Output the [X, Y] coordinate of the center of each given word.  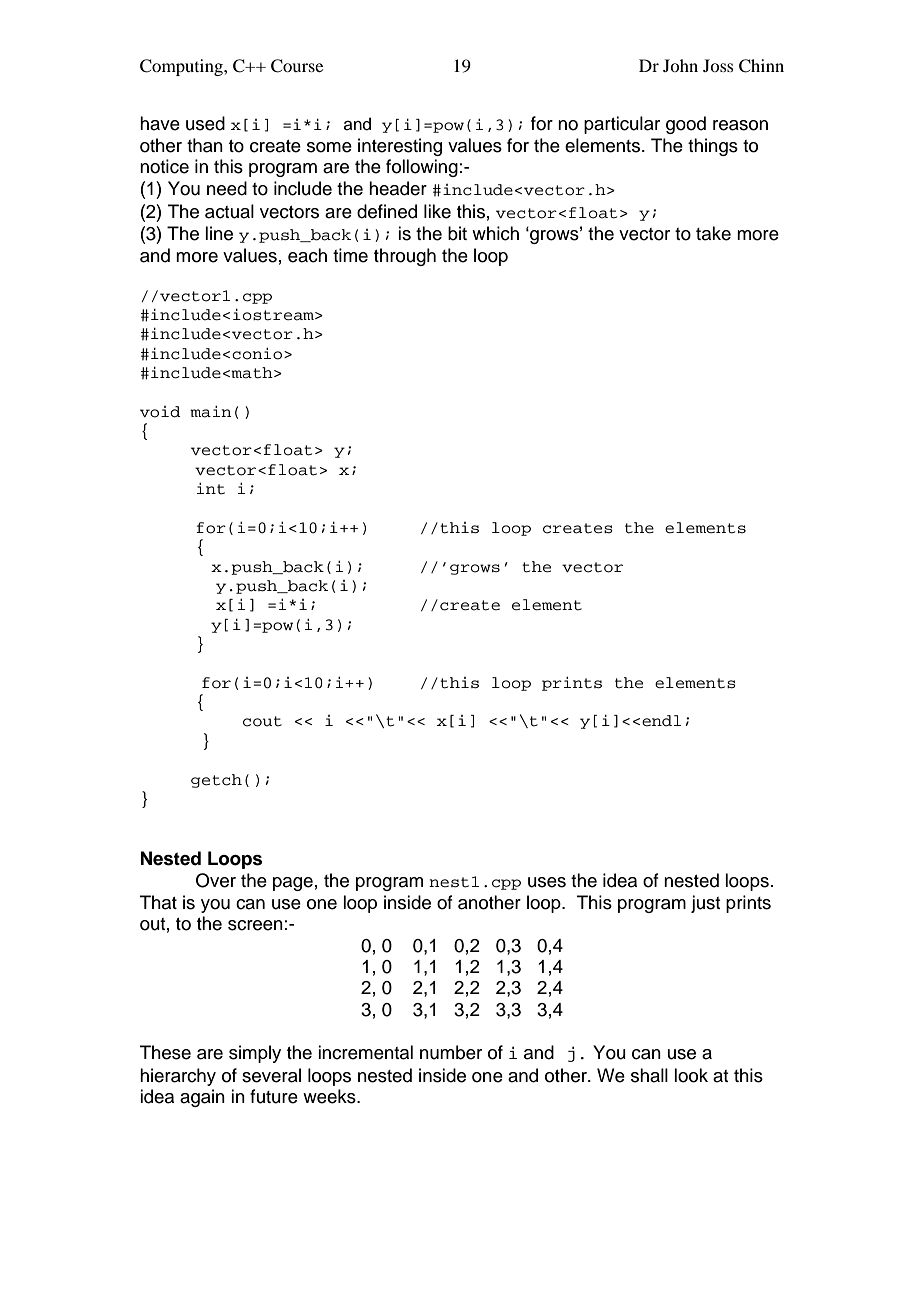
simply [255, 1054]
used [205, 123]
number [451, 1052]
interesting [400, 147]
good [686, 125]
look [691, 1075]
